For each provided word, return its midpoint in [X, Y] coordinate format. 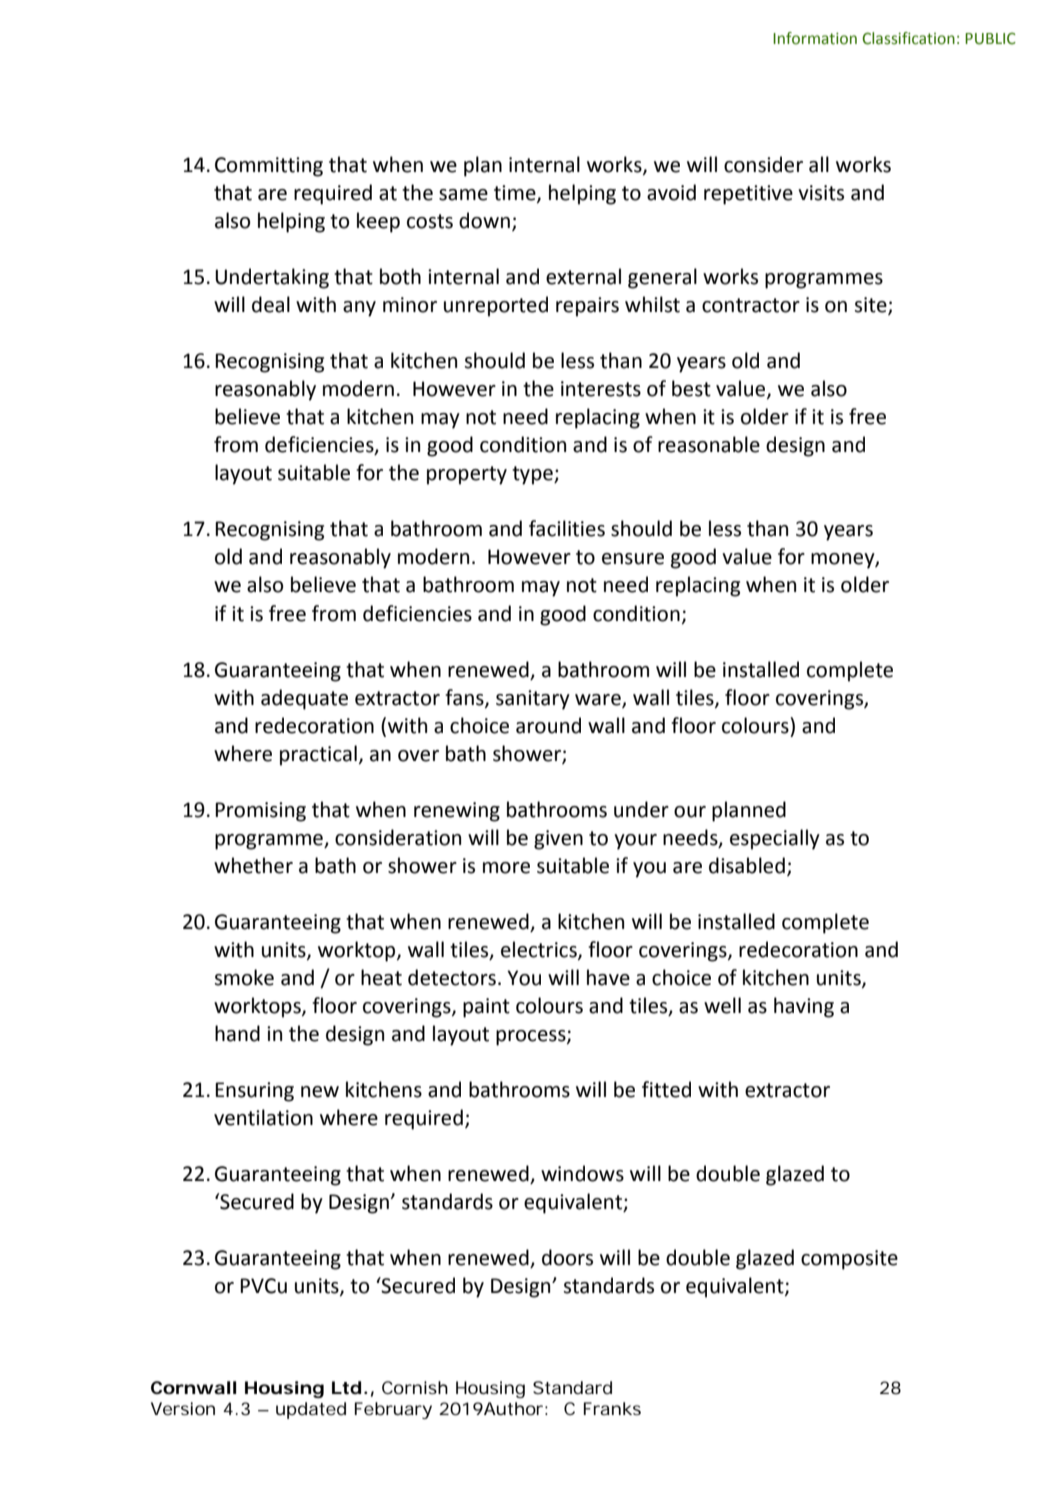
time [516, 194]
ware [599, 700]
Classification [908, 38]
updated [311, 1410]
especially [775, 839]
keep [378, 222]
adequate [304, 699]
